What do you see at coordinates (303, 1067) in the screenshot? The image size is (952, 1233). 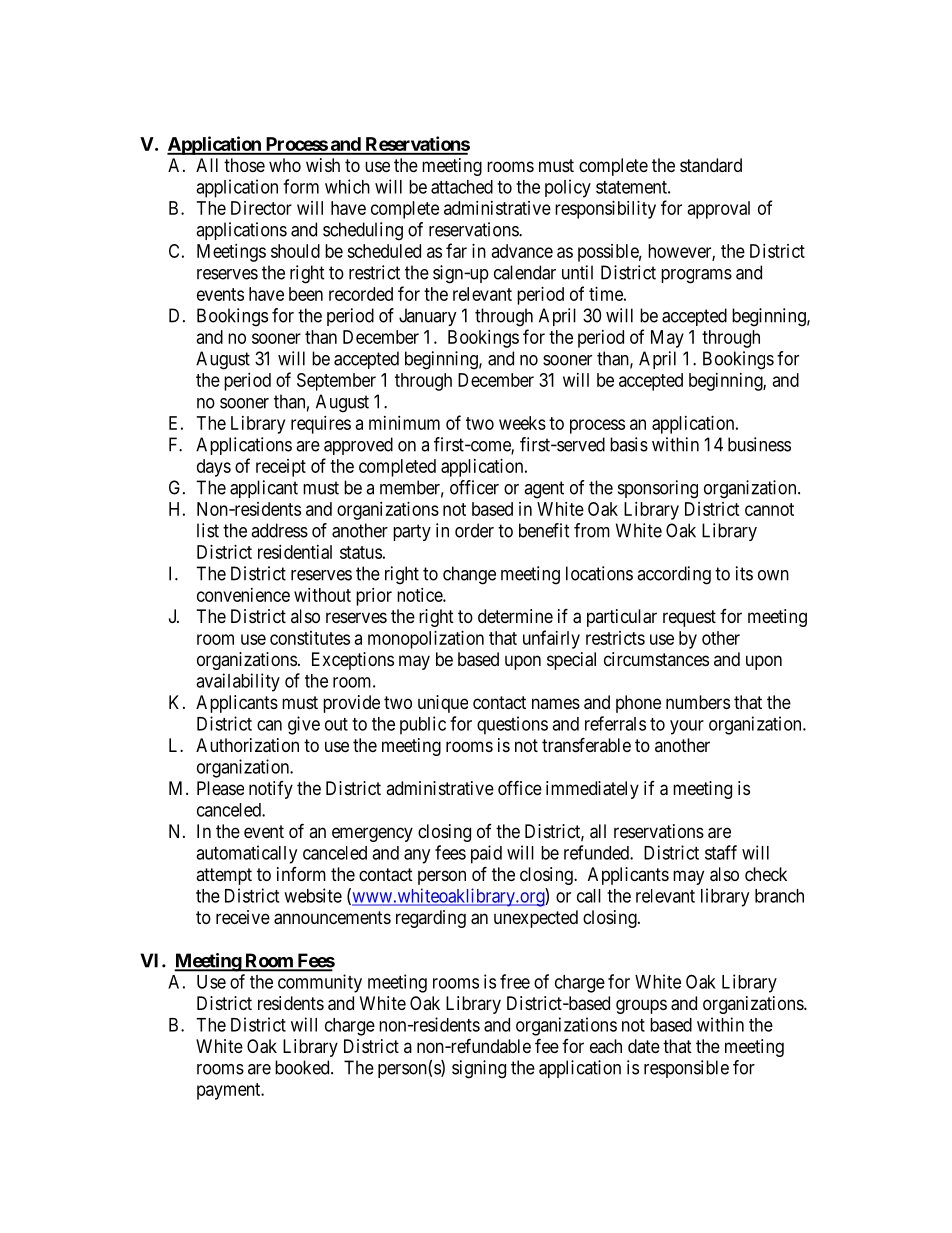 I see `booked` at bounding box center [303, 1067].
